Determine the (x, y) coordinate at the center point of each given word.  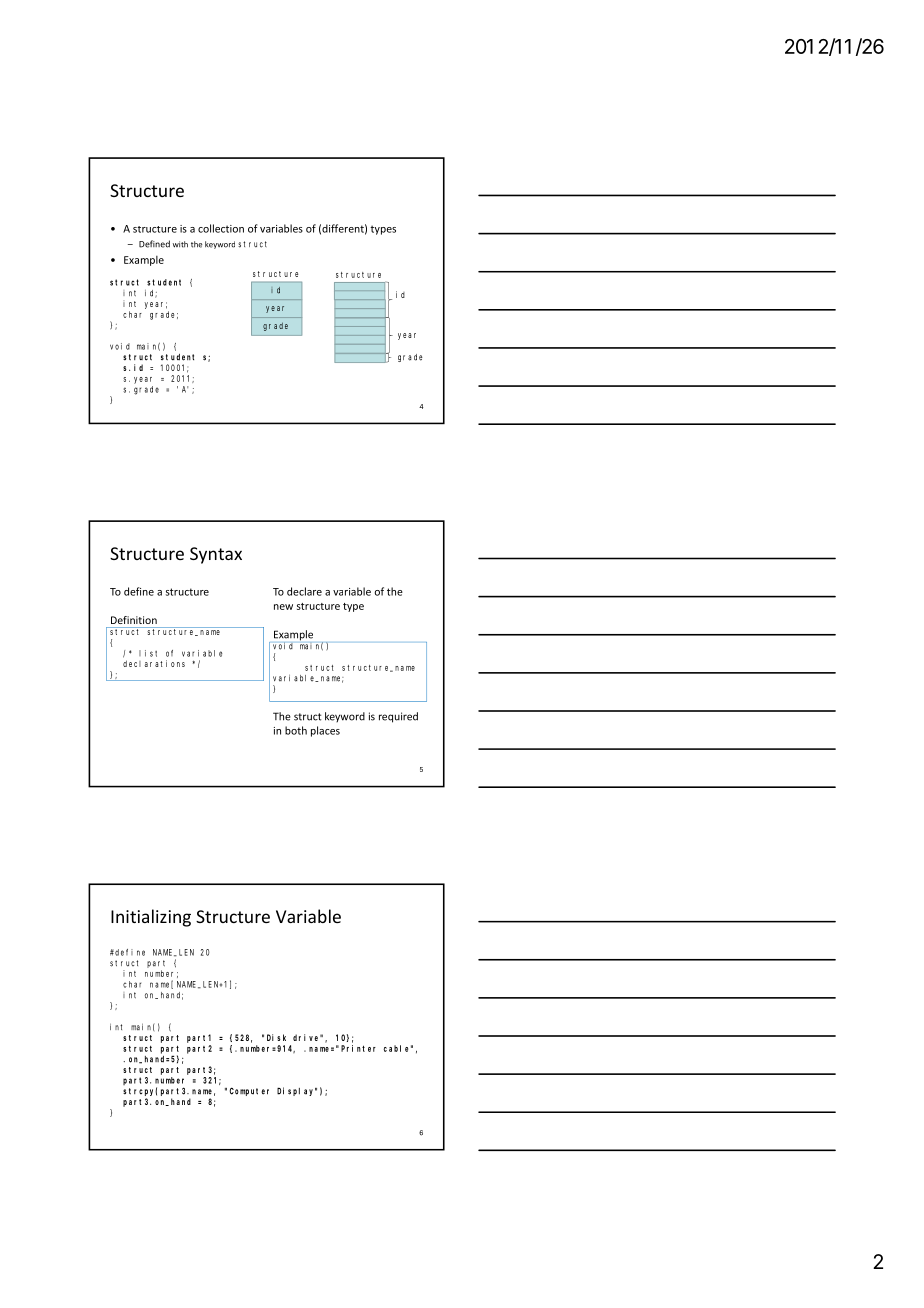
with (180, 244)
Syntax (216, 555)
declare (304, 591)
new (283, 607)
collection (221, 228)
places (325, 731)
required (398, 717)
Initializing (151, 918)
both (296, 730)
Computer (249, 1091)
